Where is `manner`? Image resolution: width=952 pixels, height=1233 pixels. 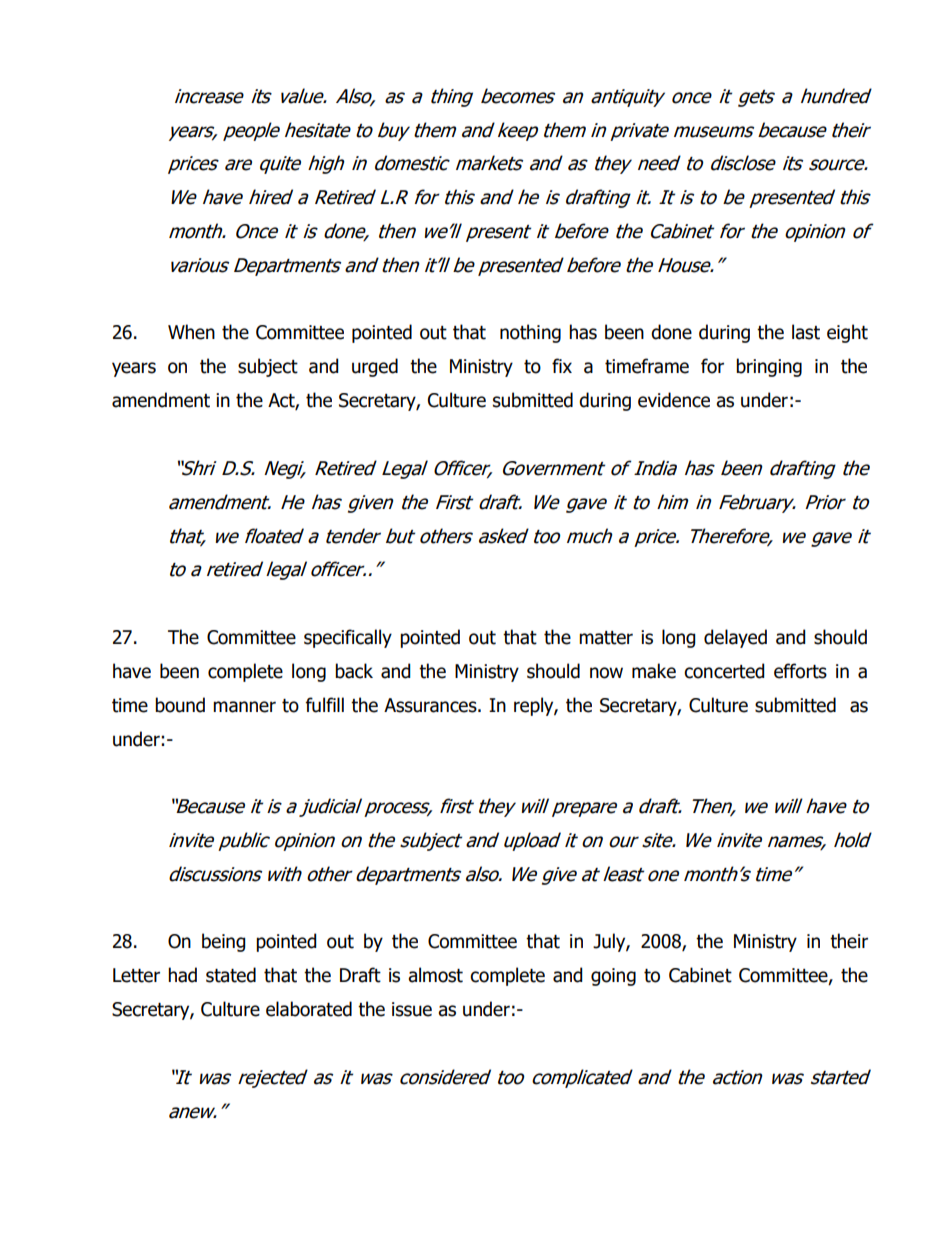
manner is located at coordinates (244, 707).
